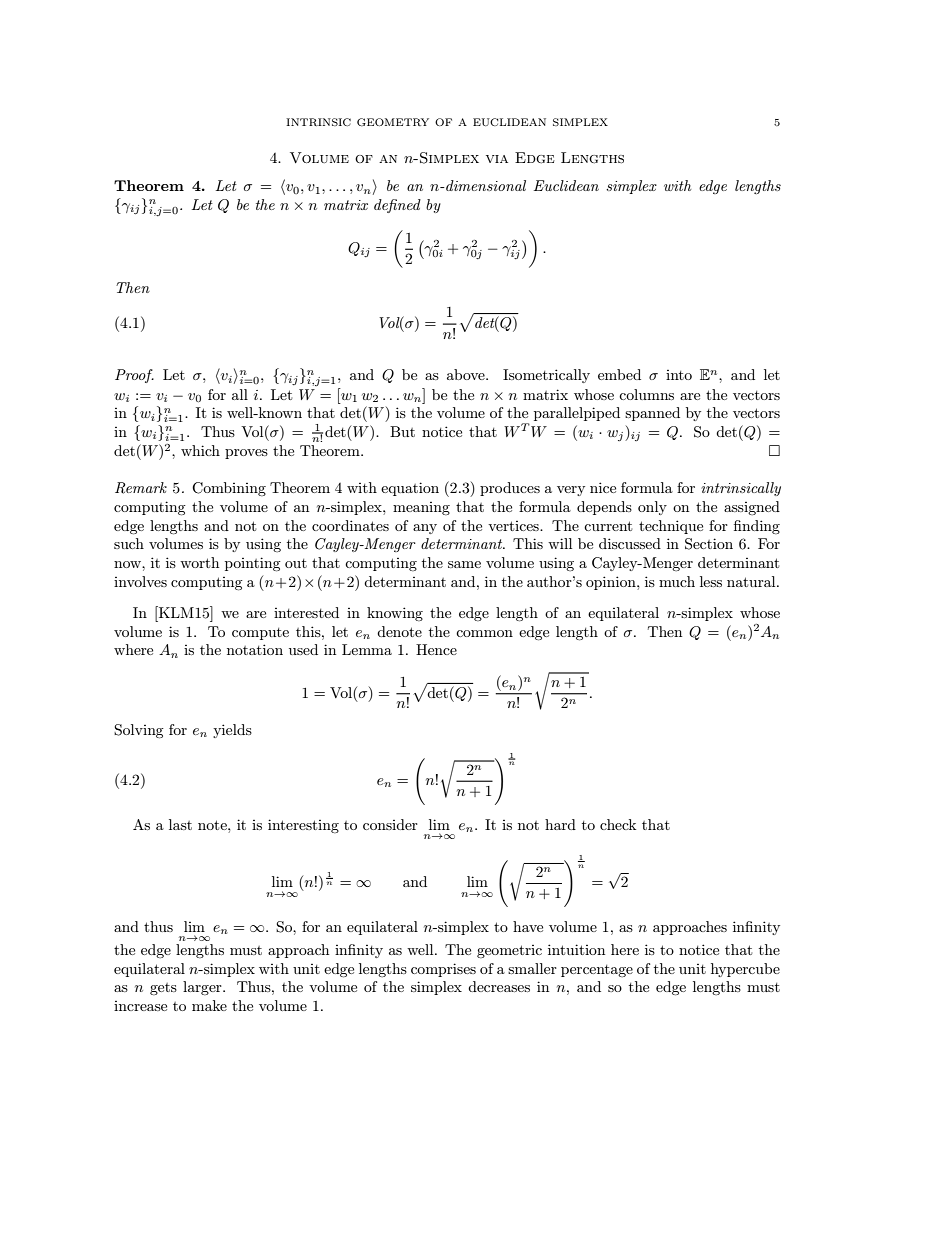  Describe the element at coordinates (497, 159) in the page. I see `via` at that location.
